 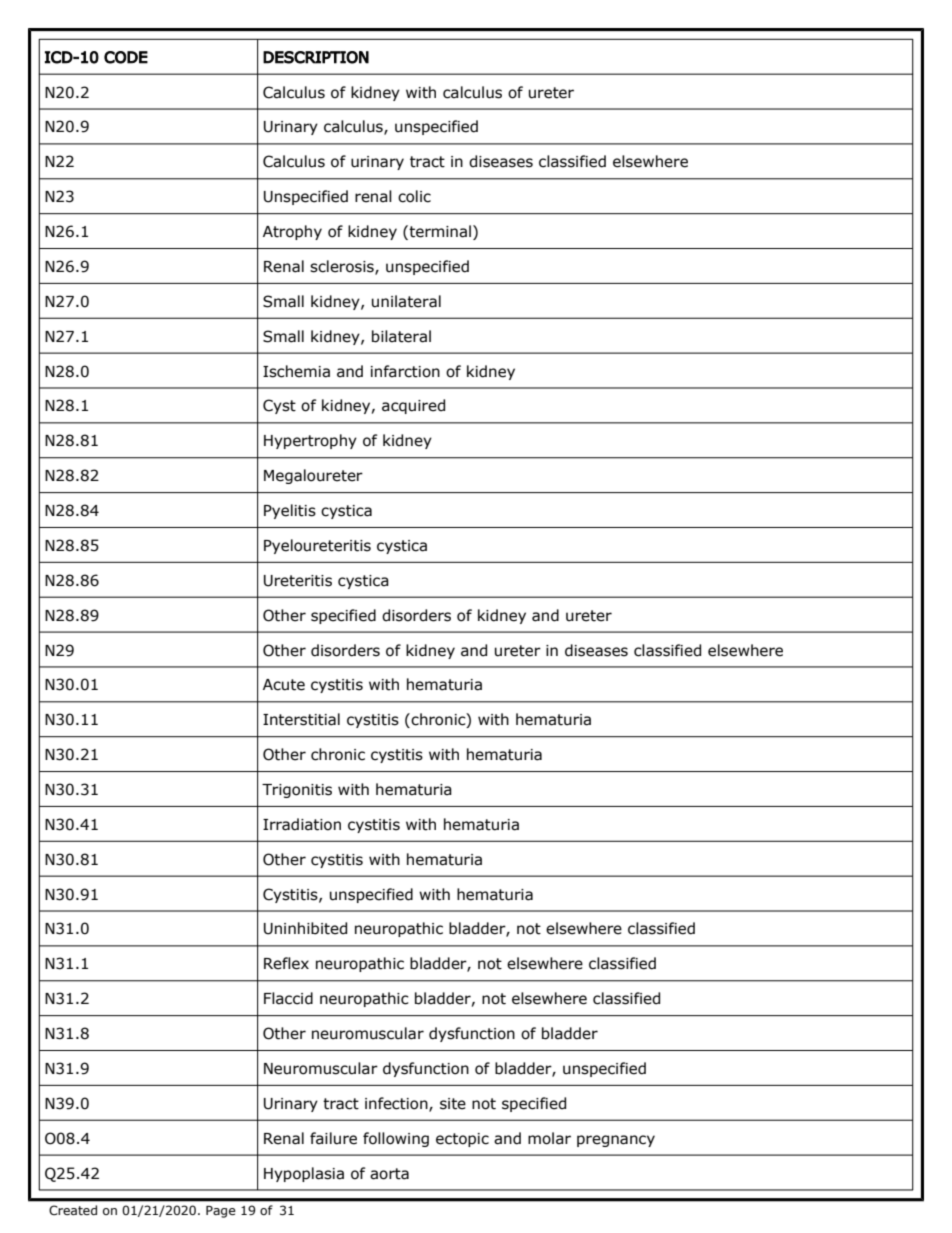 What do you see at coordinates (126, 57) in the screenshot?
I see `CODE` at bounding box center [126, 57].
